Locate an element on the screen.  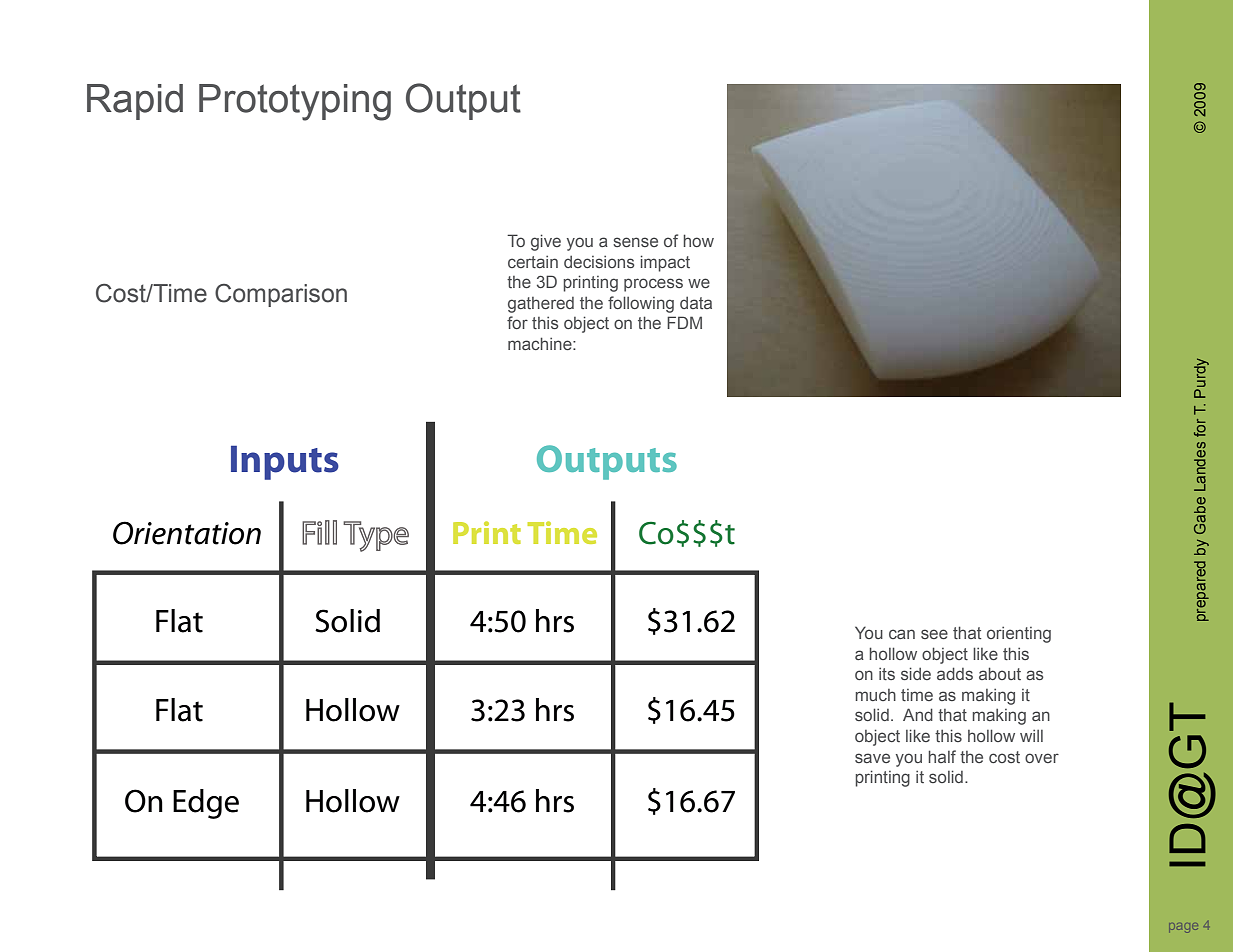
sense is located at coordinates (635, 242).
